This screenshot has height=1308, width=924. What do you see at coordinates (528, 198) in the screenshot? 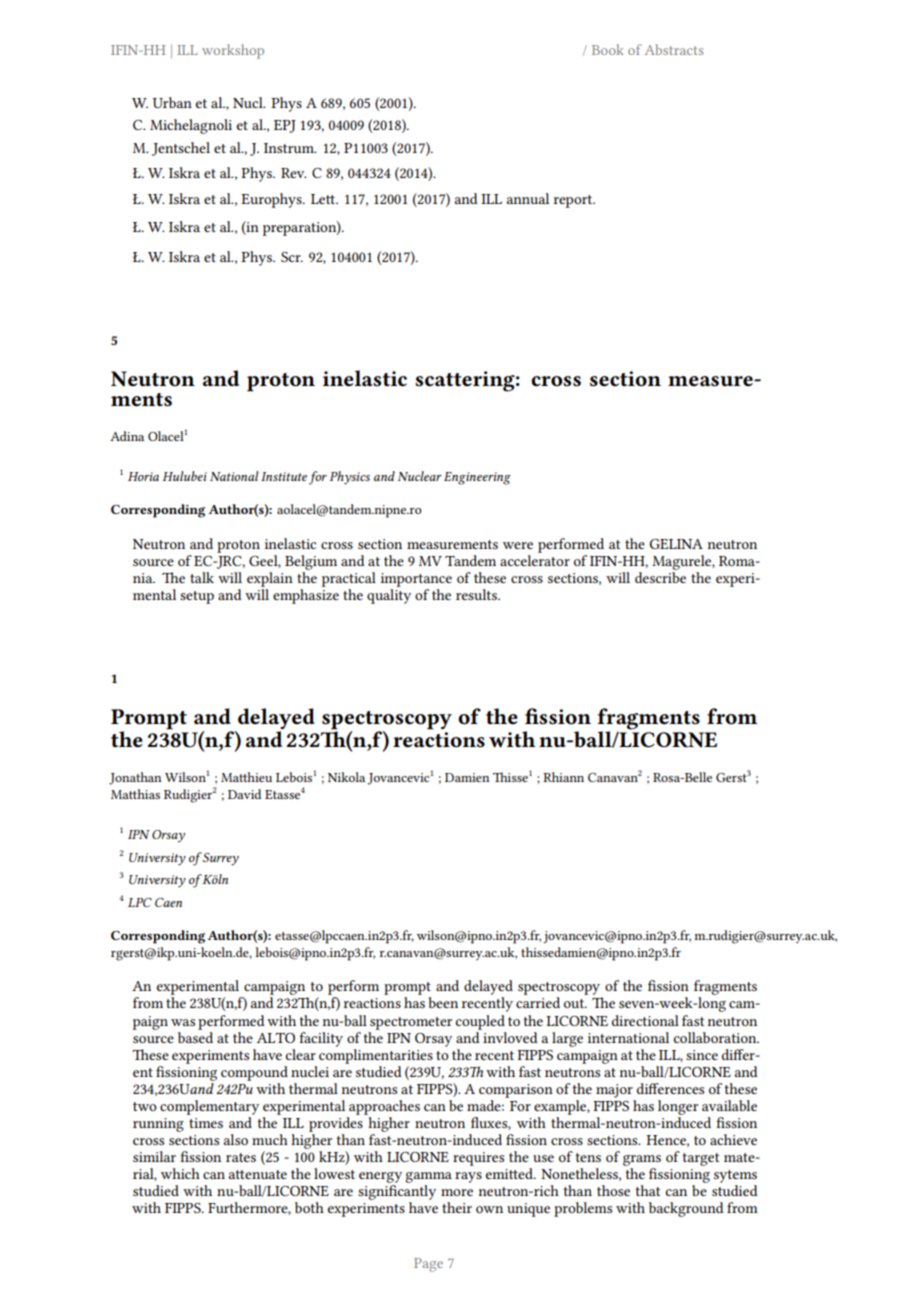
I see `annual` at bounding box center [528, 198].
